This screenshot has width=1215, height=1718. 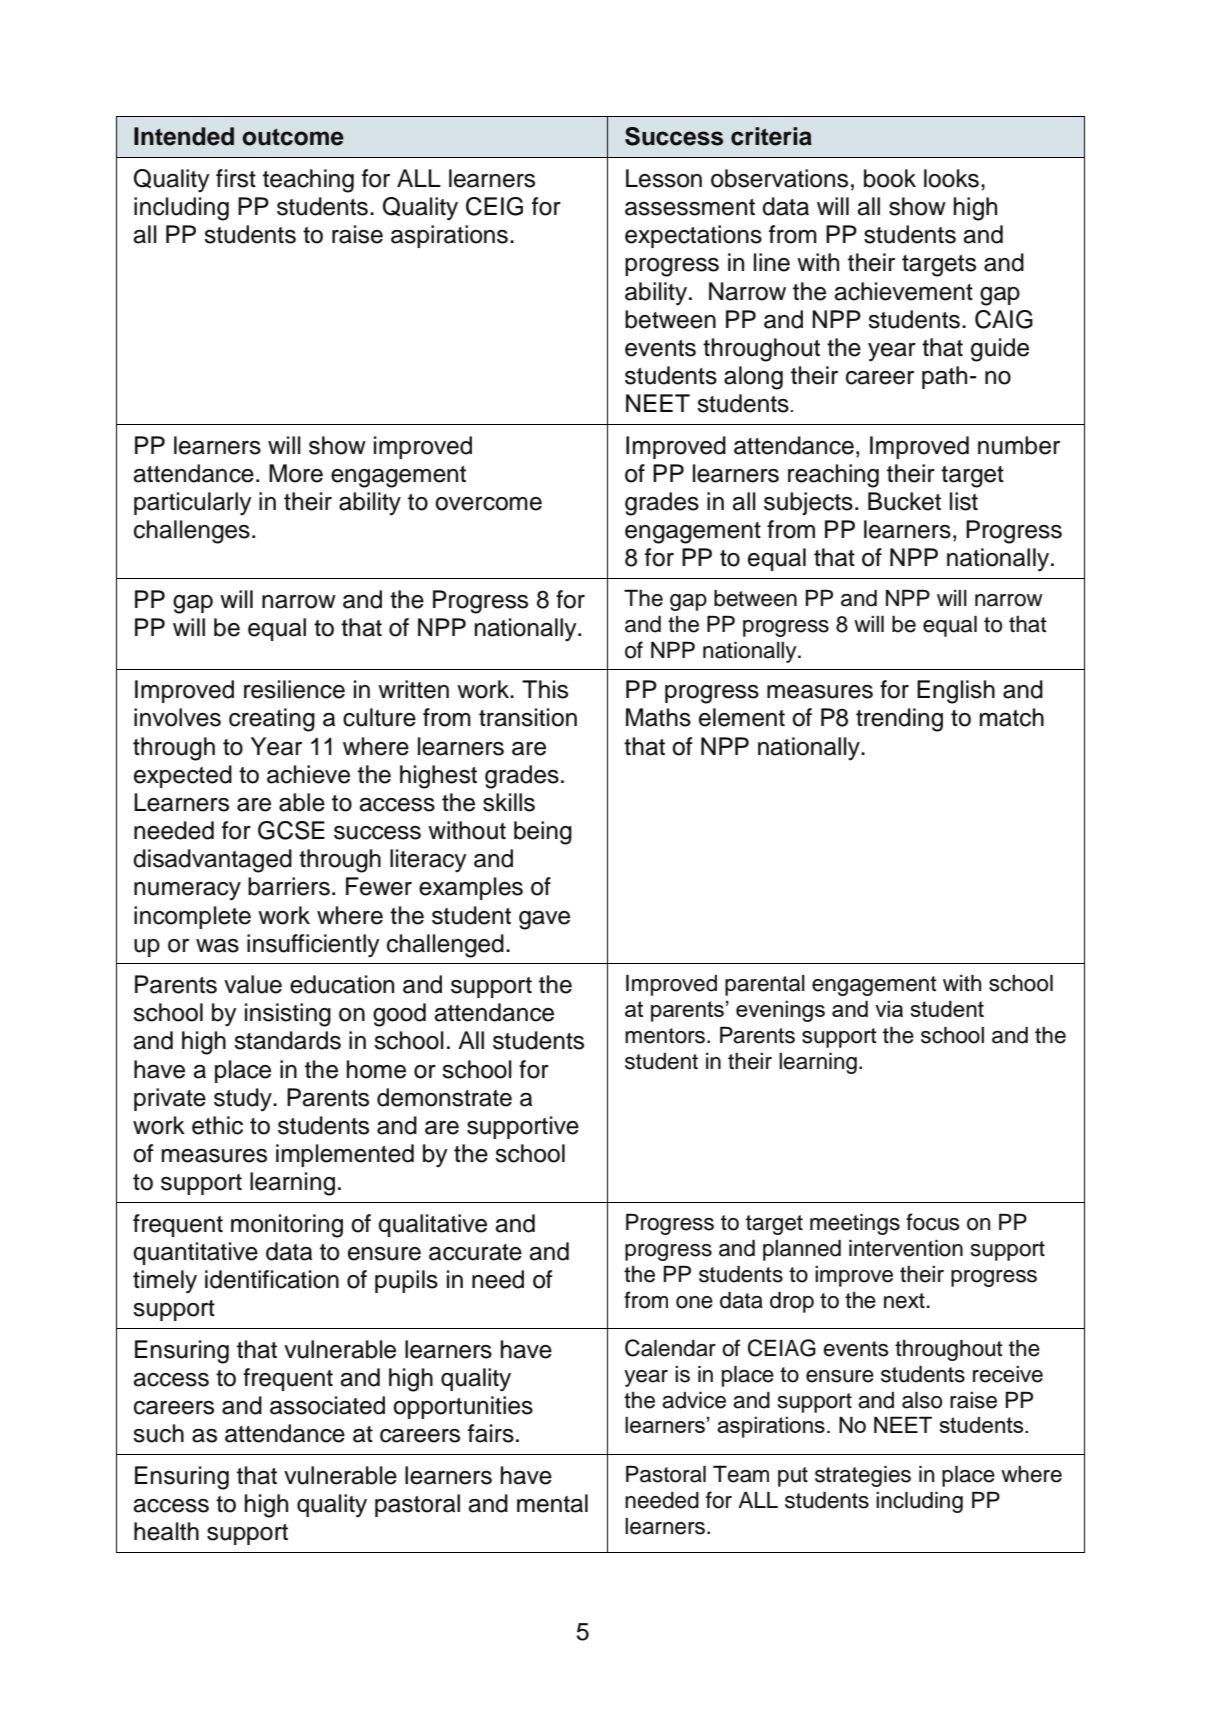 What do you see at coordinates (294, 689) in the screenshot?
I see `resilience` at bounding box center [294, 689].
